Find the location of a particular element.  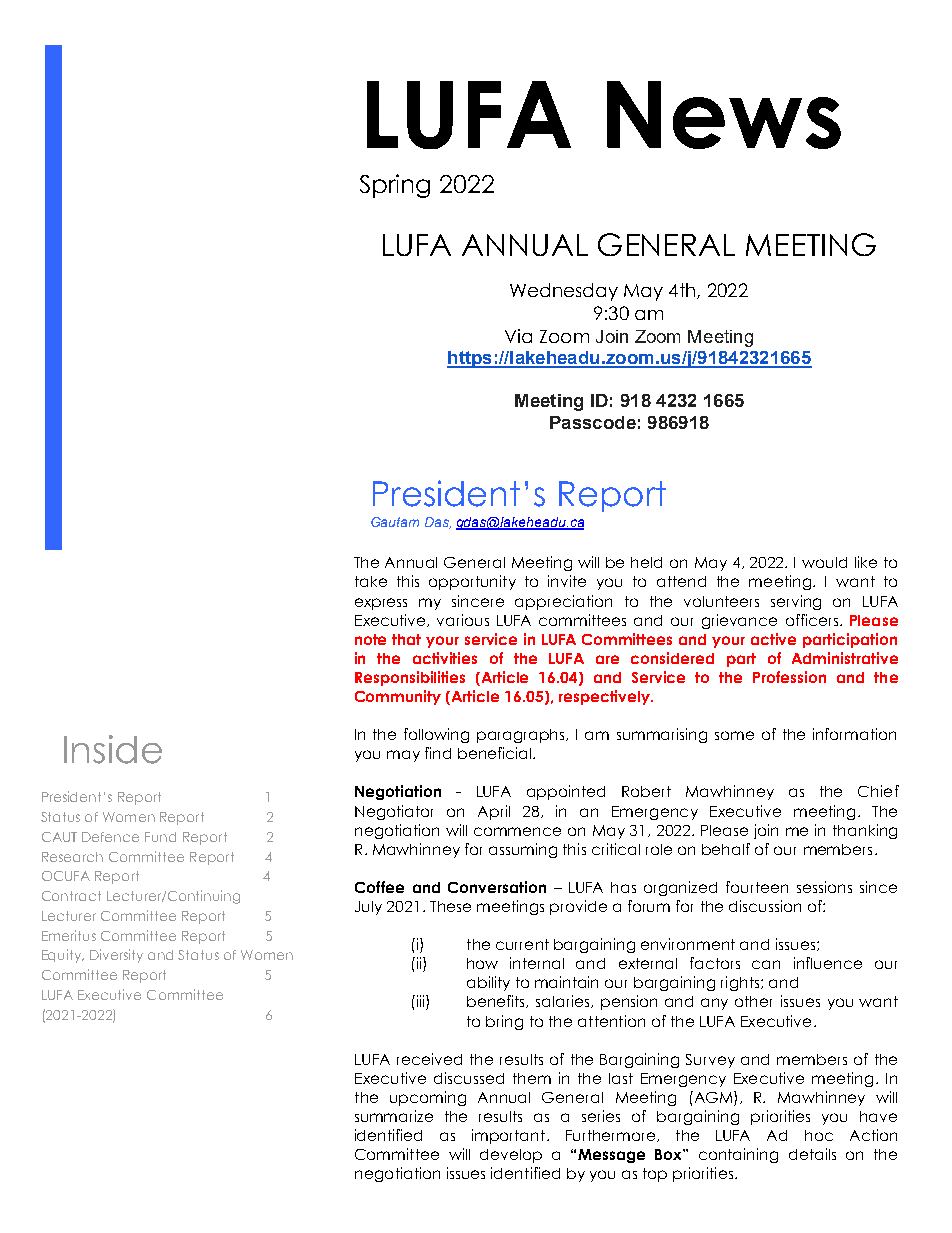

activities is located at coordinates (445, 658).
